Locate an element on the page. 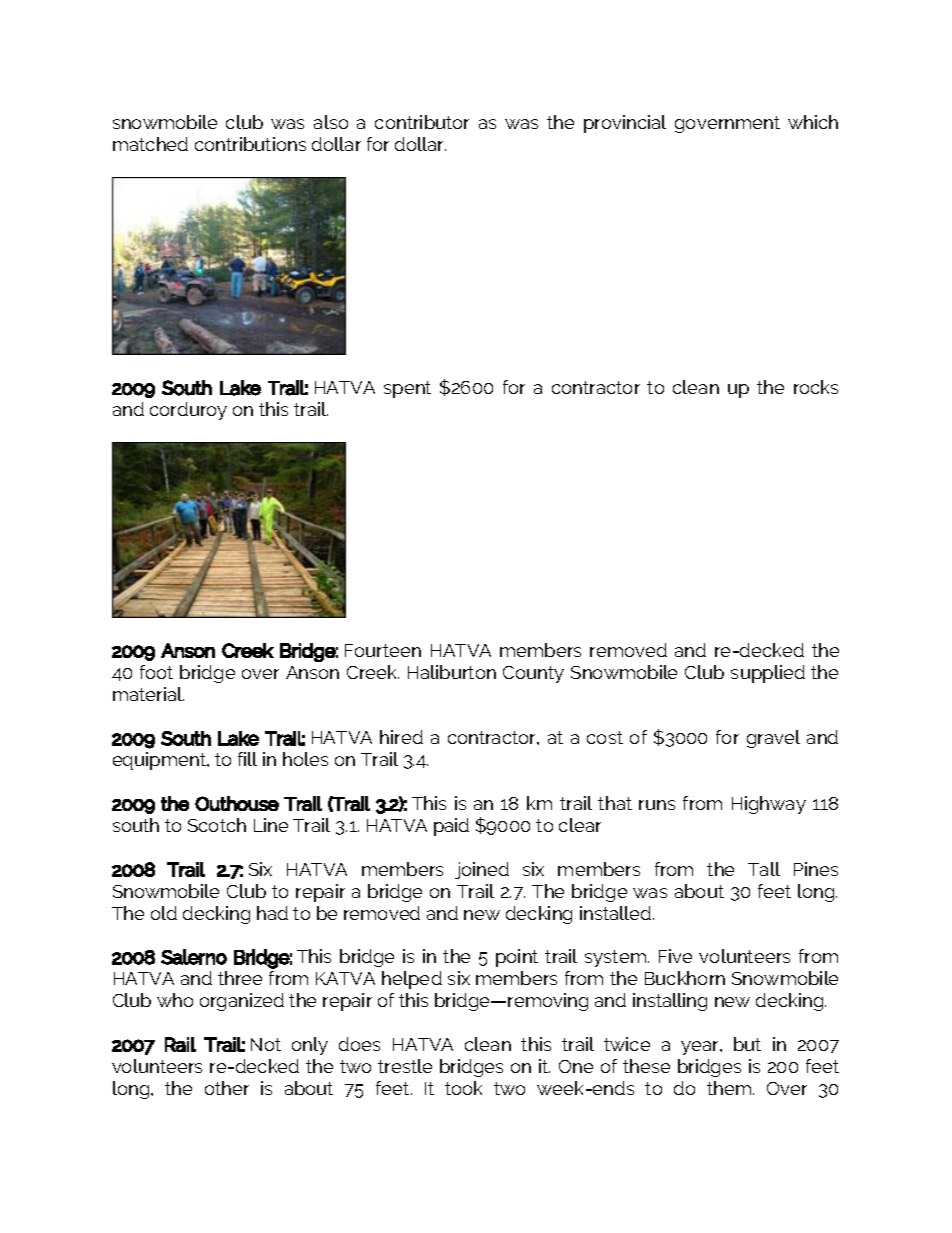  spent is located at coordinates (407, 389).
